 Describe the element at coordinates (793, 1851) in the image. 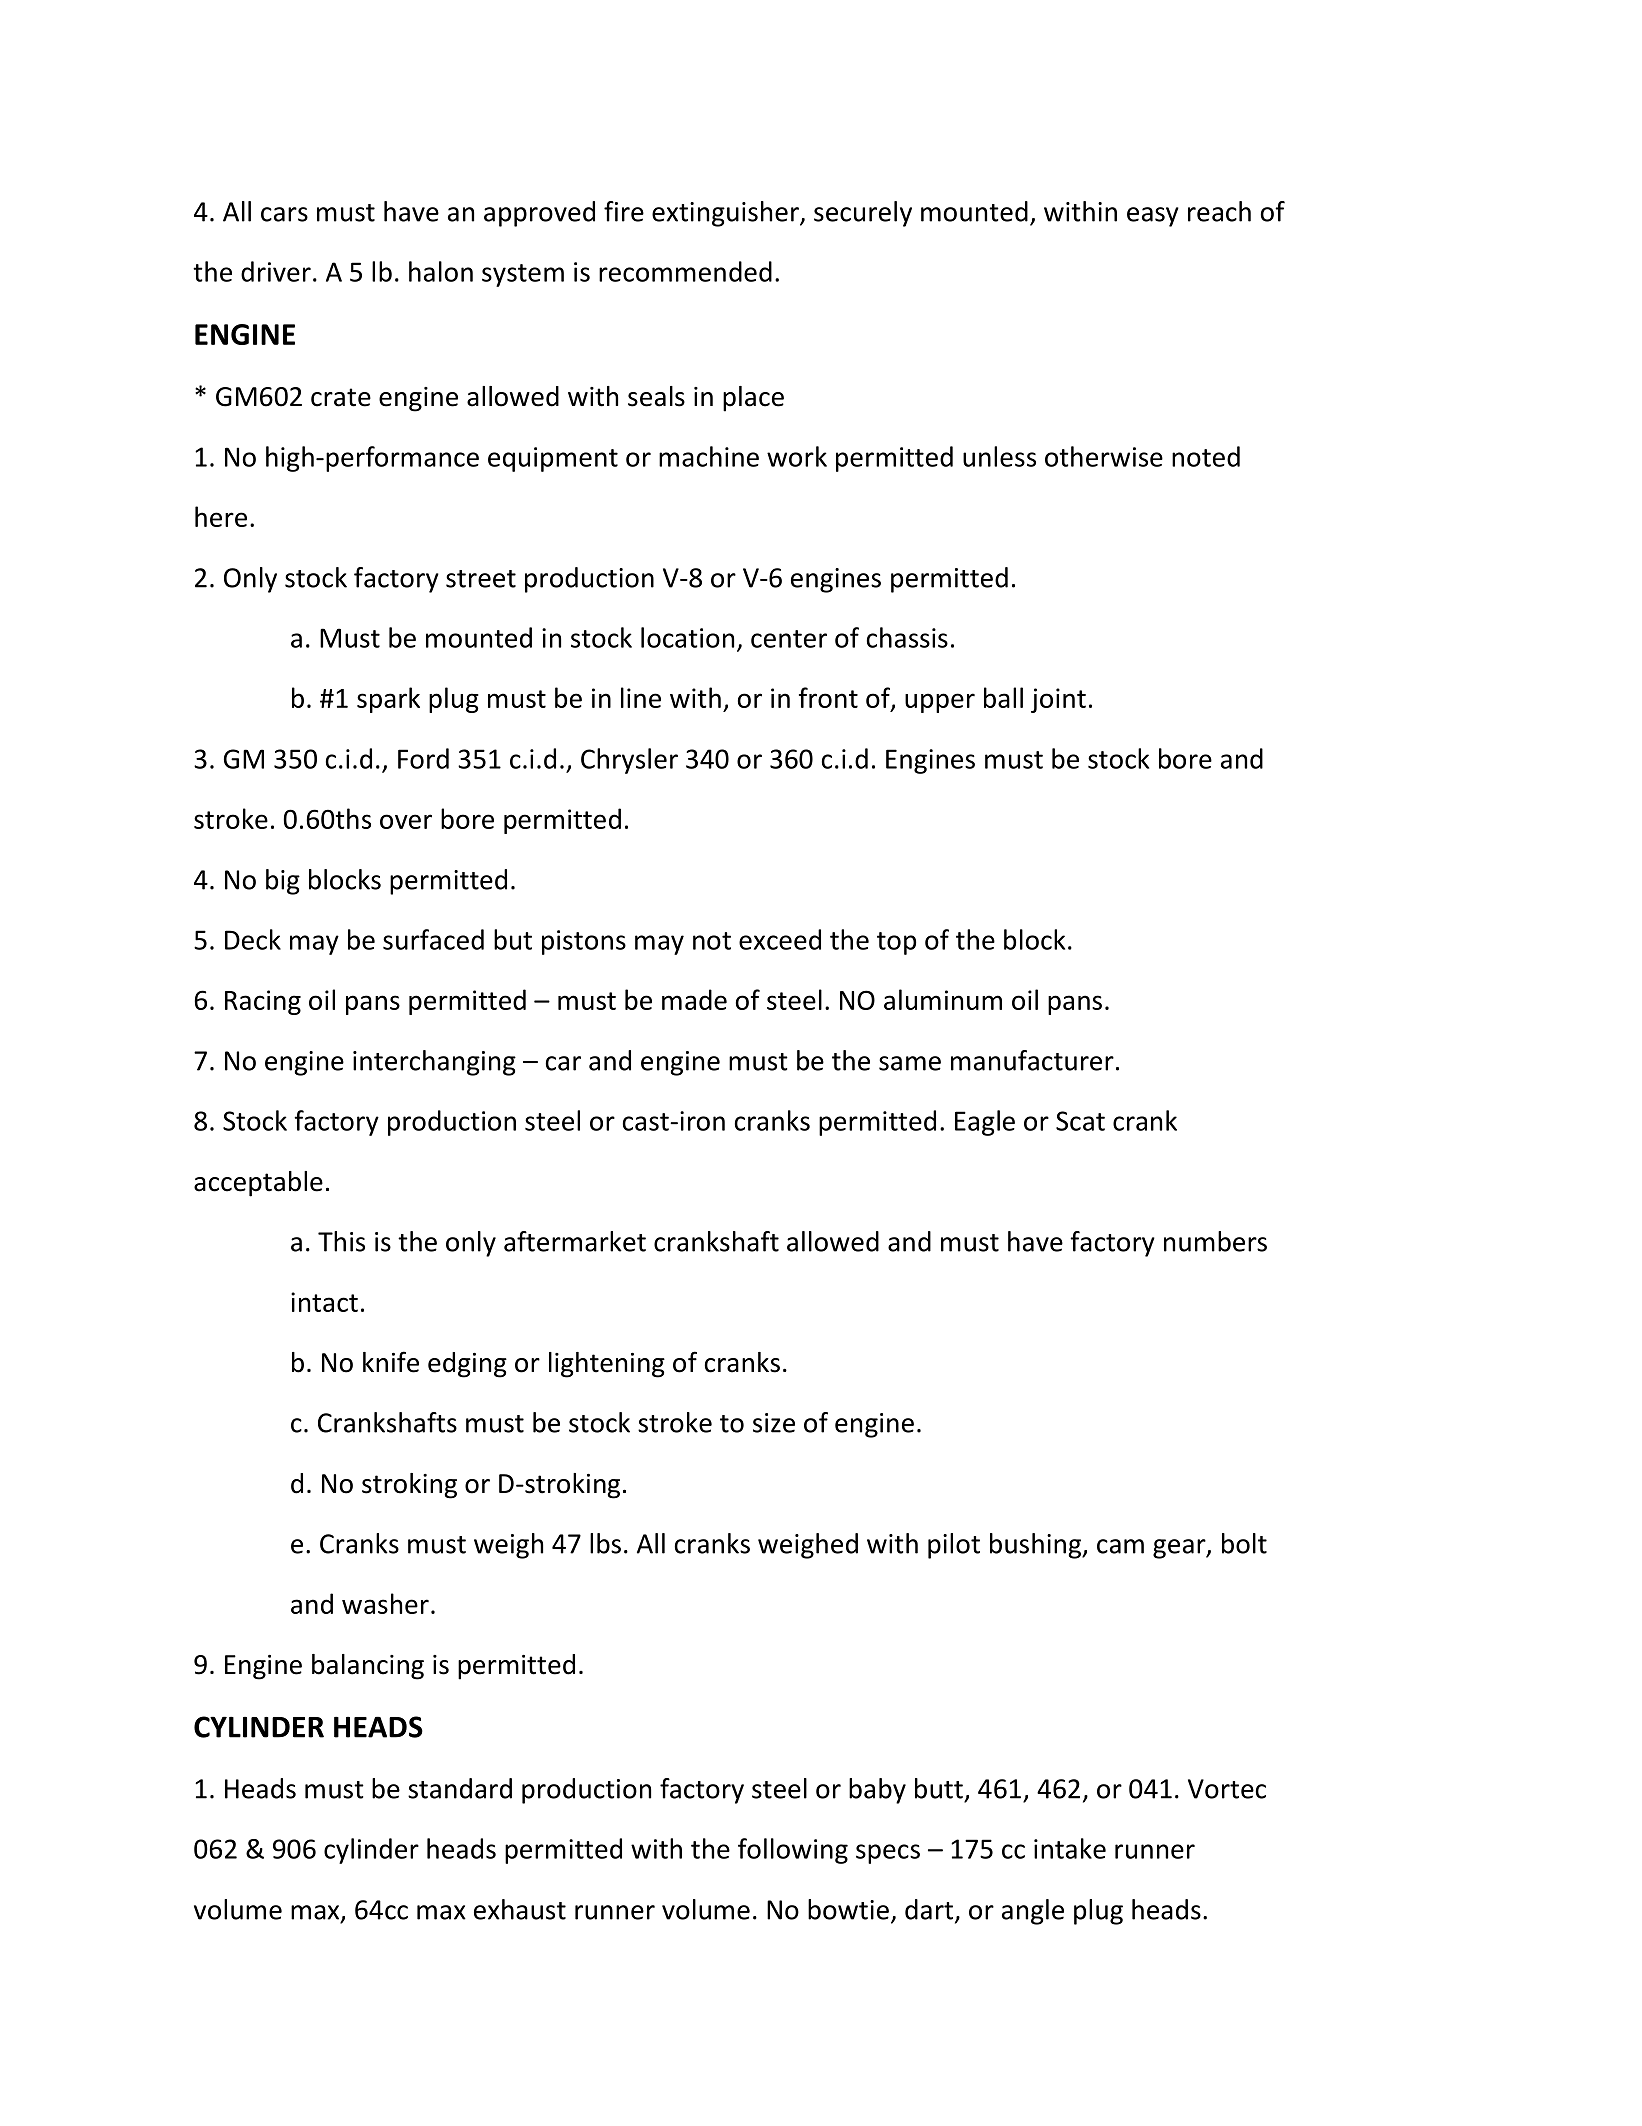

I see `following` at that location.
